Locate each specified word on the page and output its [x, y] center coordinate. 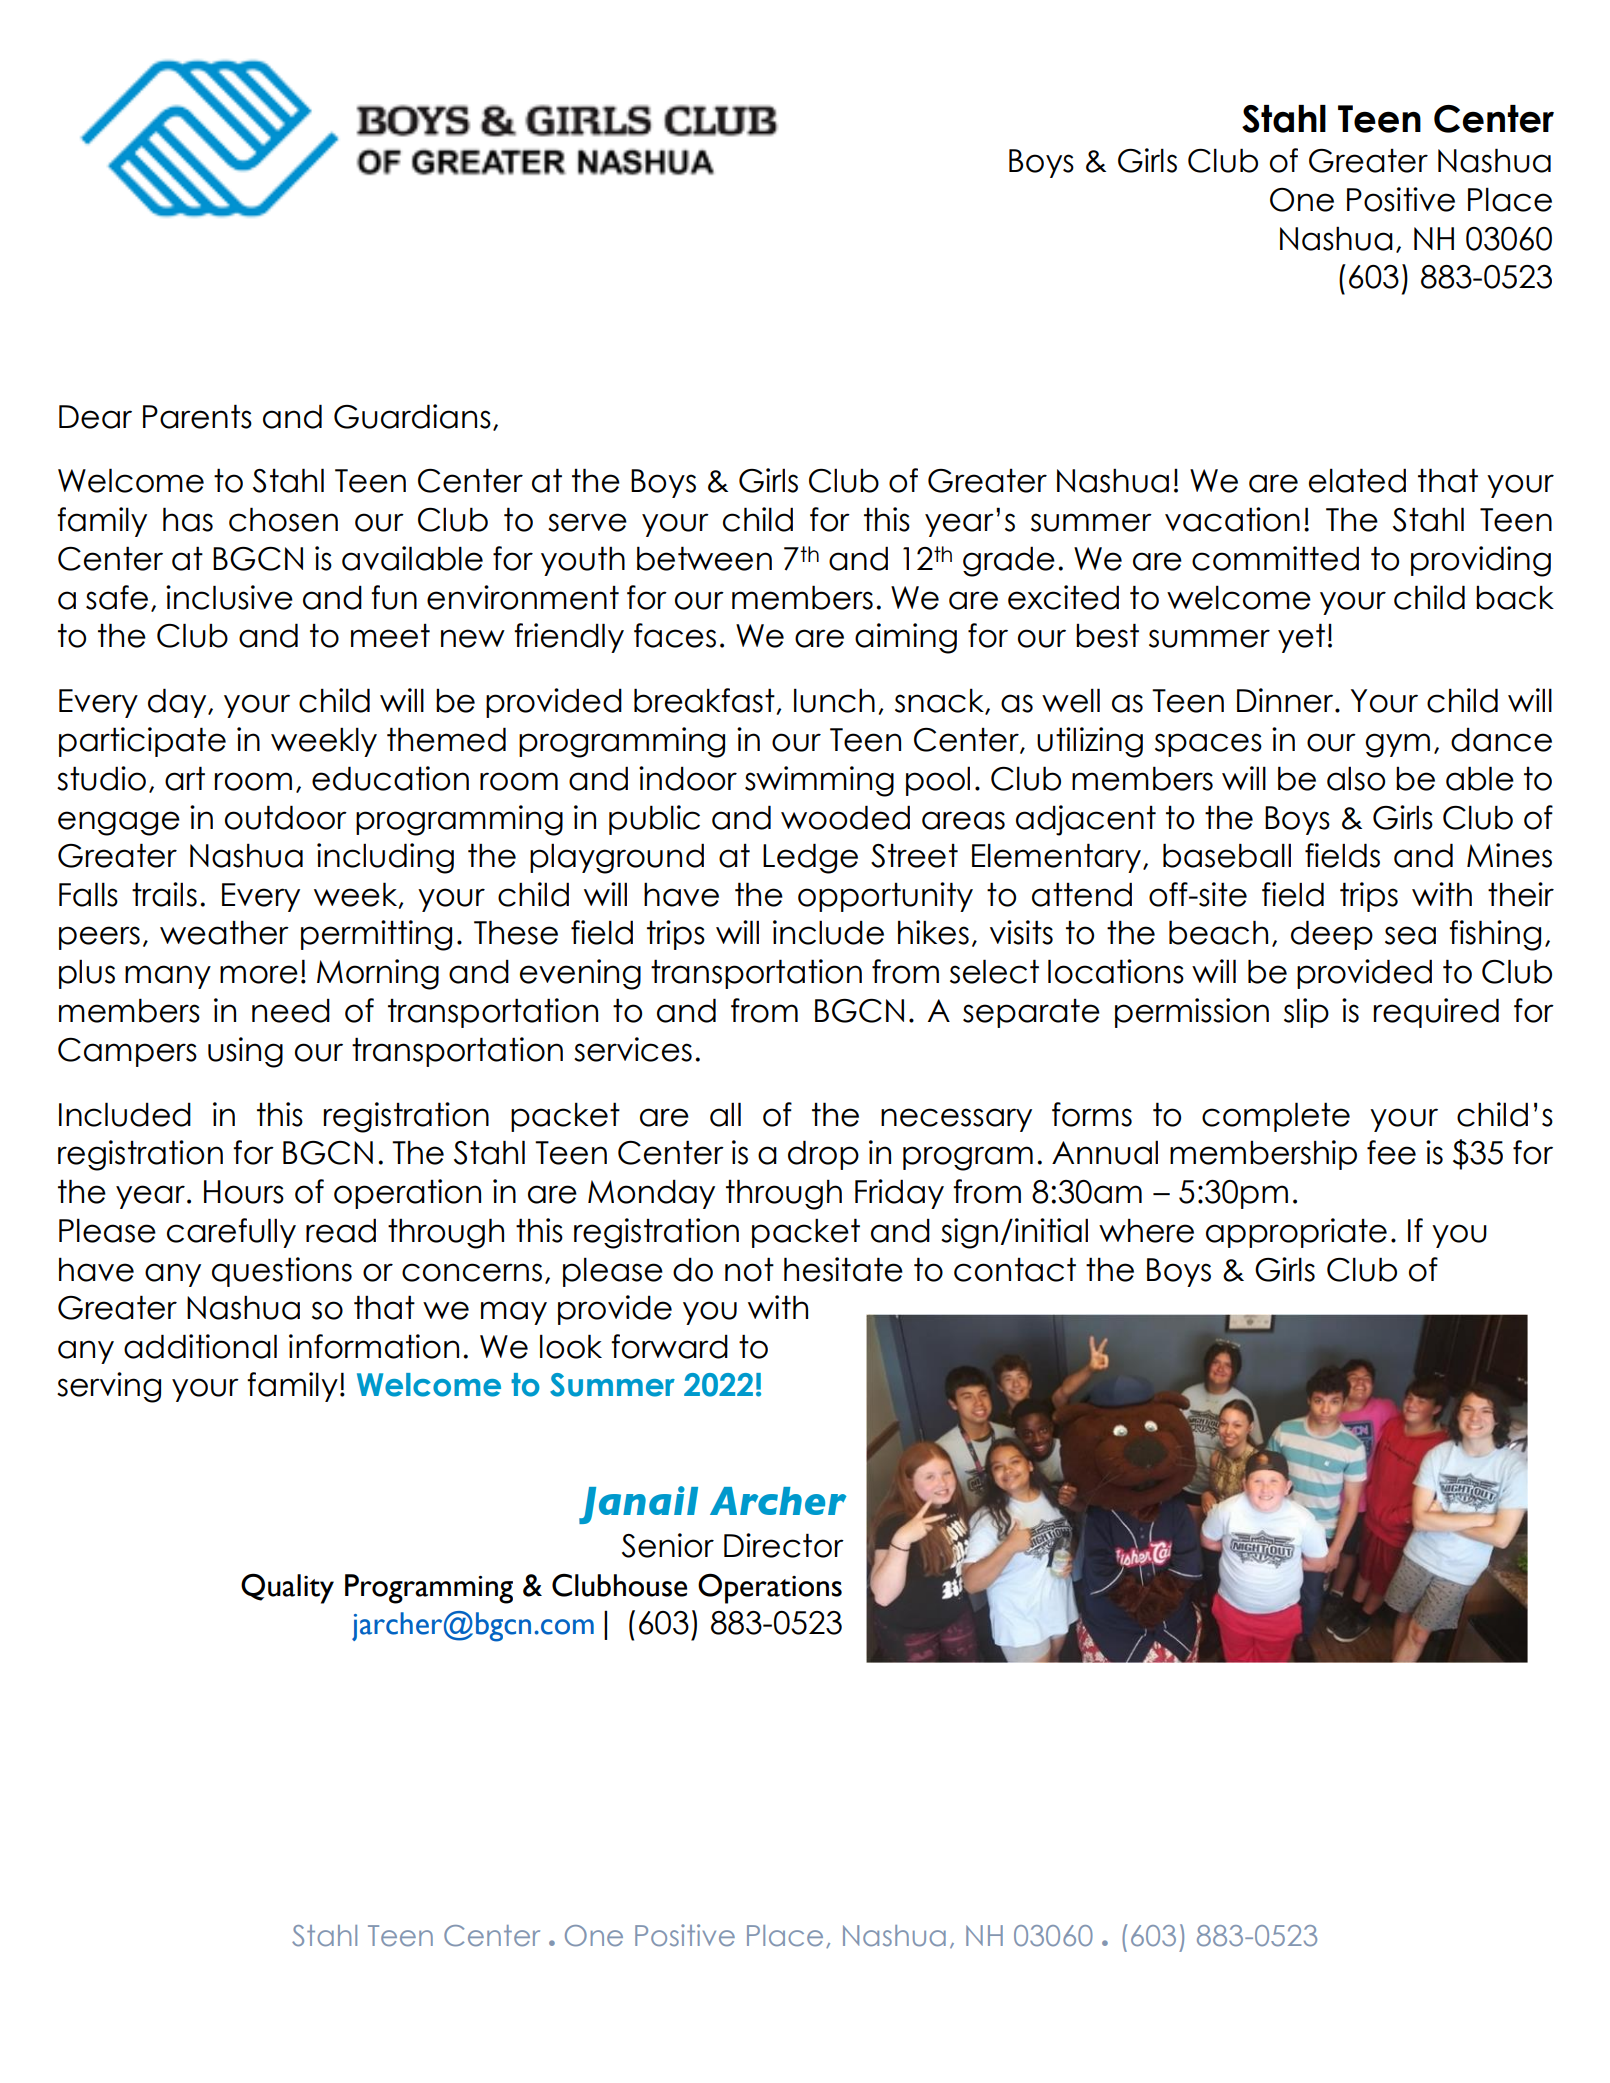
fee [1391, 1152]
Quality [287, 1588]
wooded [845, 817]
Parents [197, 416]
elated [1357, 480]
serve [587, 522]
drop [823, 1155]
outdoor [286, 817]
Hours [244, 1192]
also [1356, 778]
